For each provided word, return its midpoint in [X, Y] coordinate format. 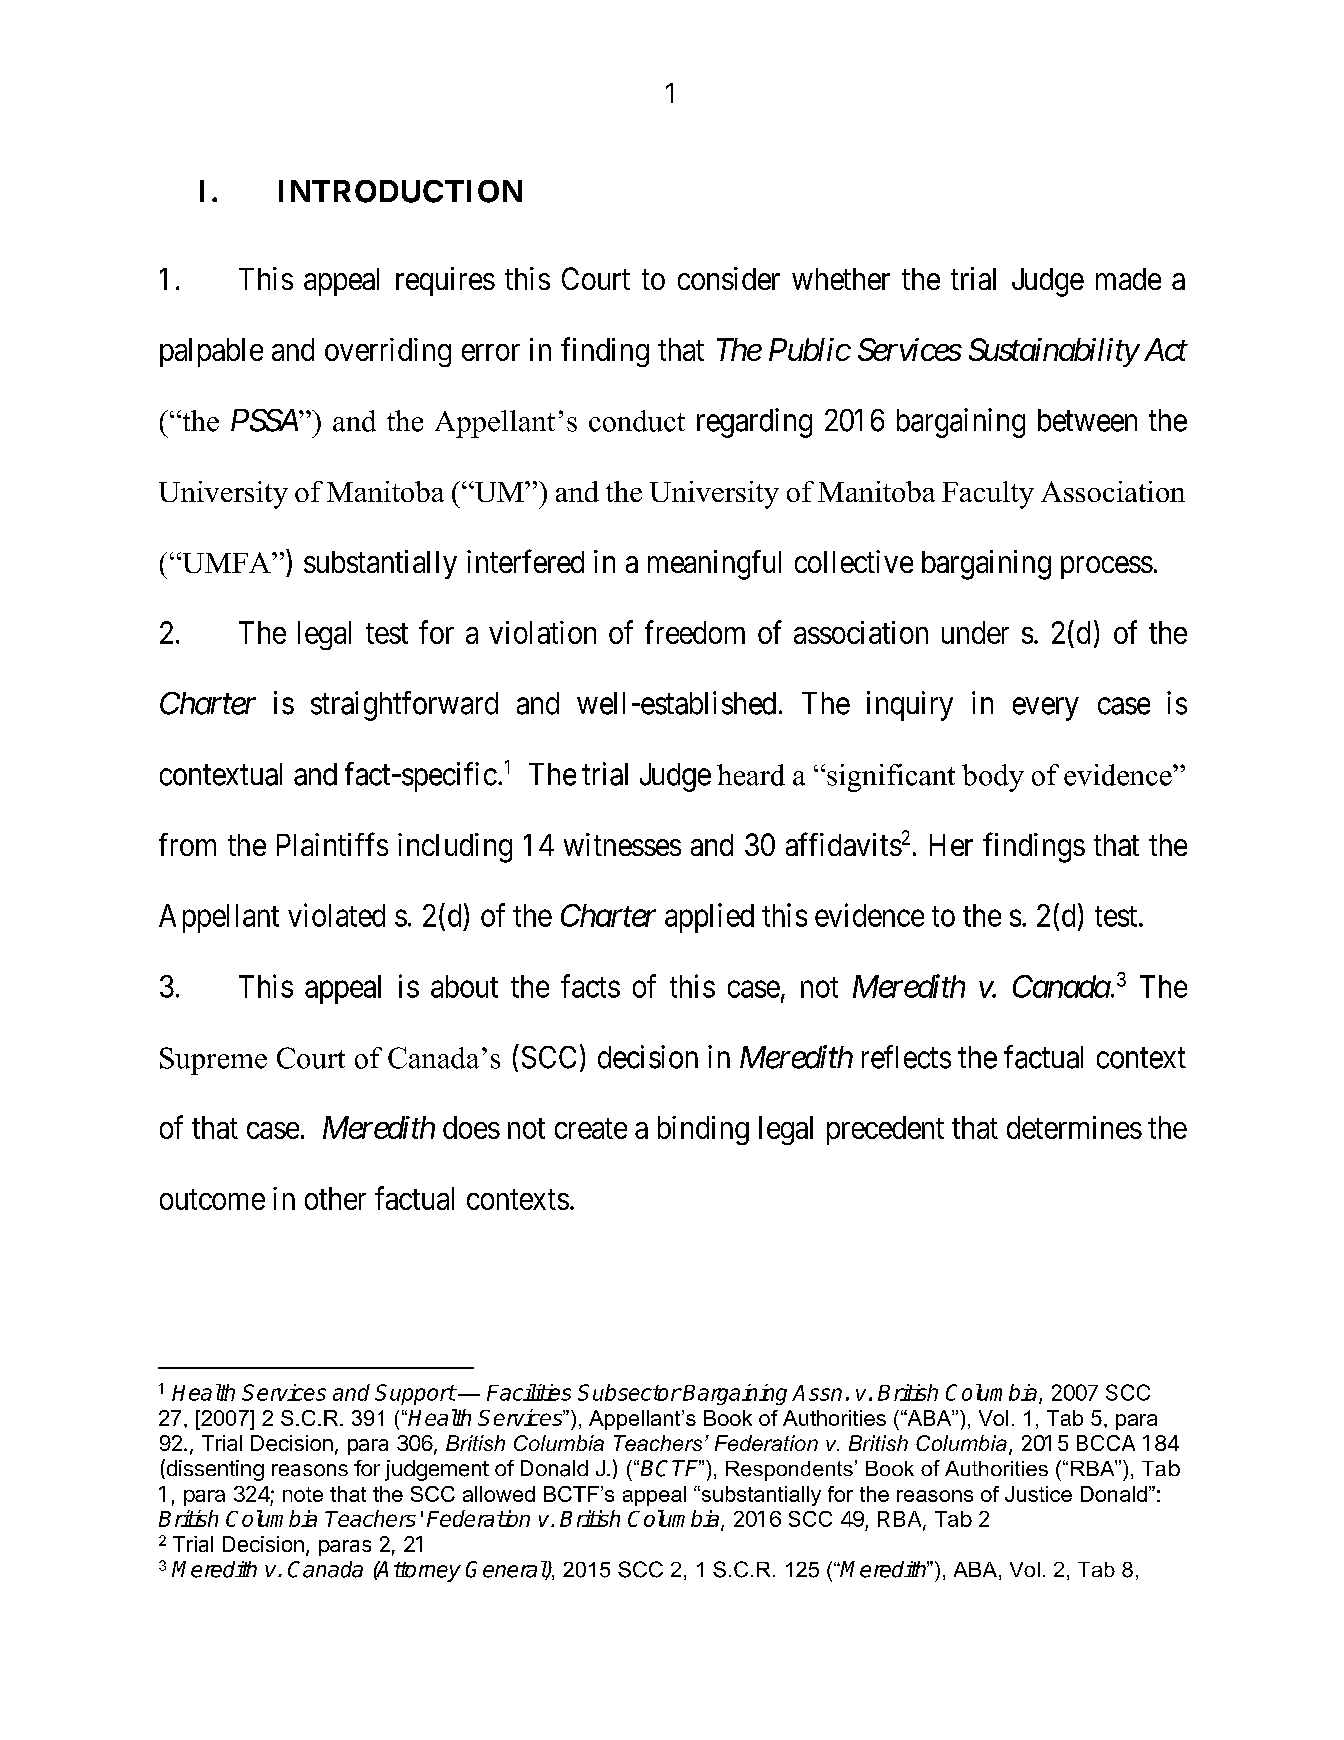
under [975, 632]
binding [703, 1130]
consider [729, 278]
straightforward [404, 706]
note [303, 1494]
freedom [695, 632]
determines [1074, 1127]
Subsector [629, 1392]
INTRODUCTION [400, 191]
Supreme [213, 1061]
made [1128, 279]
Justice [1038, 1494]
